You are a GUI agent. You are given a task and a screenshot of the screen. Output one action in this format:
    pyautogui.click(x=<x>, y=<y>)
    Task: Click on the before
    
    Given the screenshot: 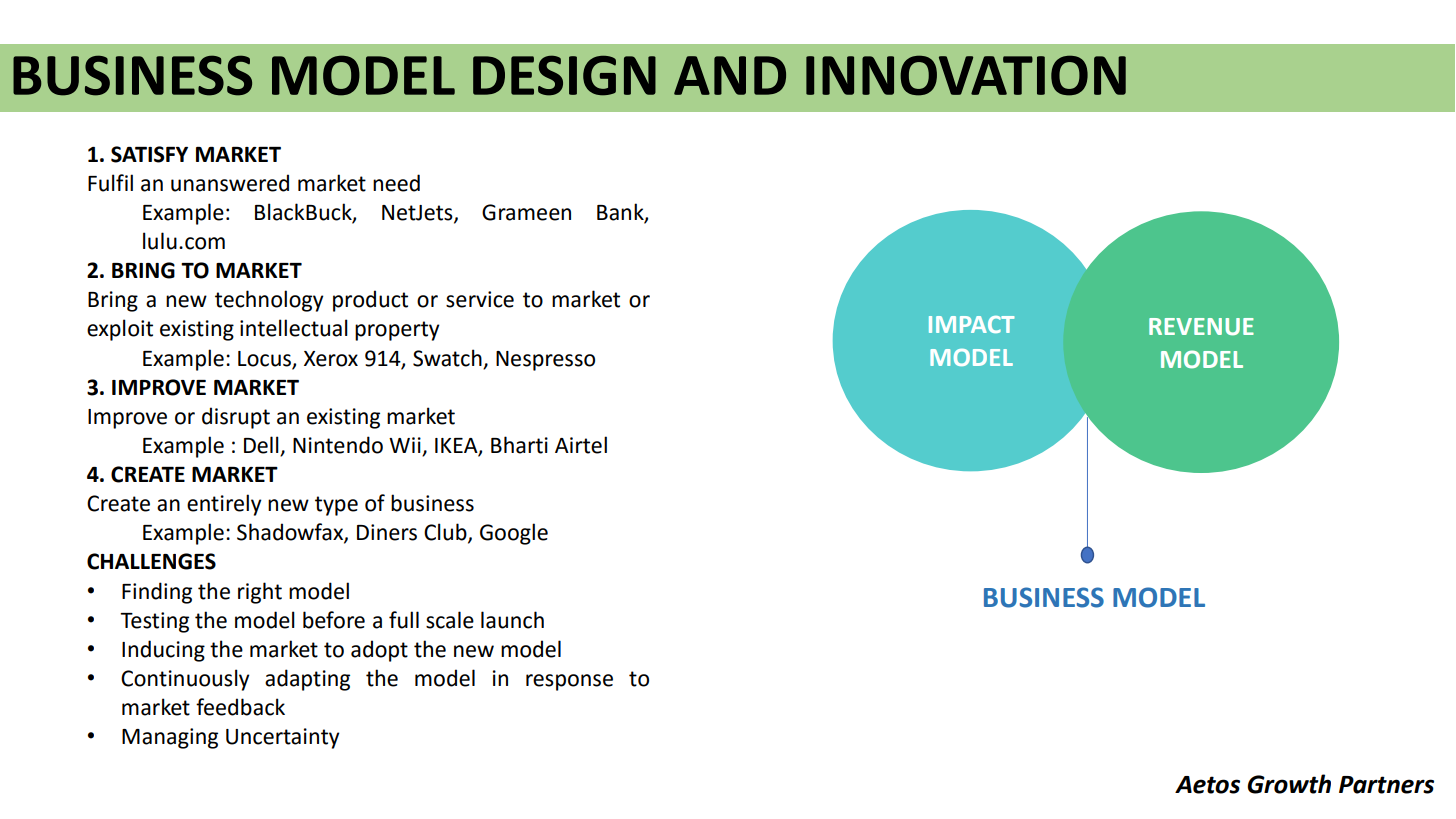 What is the action you would take?
    pyautogui.click(x=334, y=620)
